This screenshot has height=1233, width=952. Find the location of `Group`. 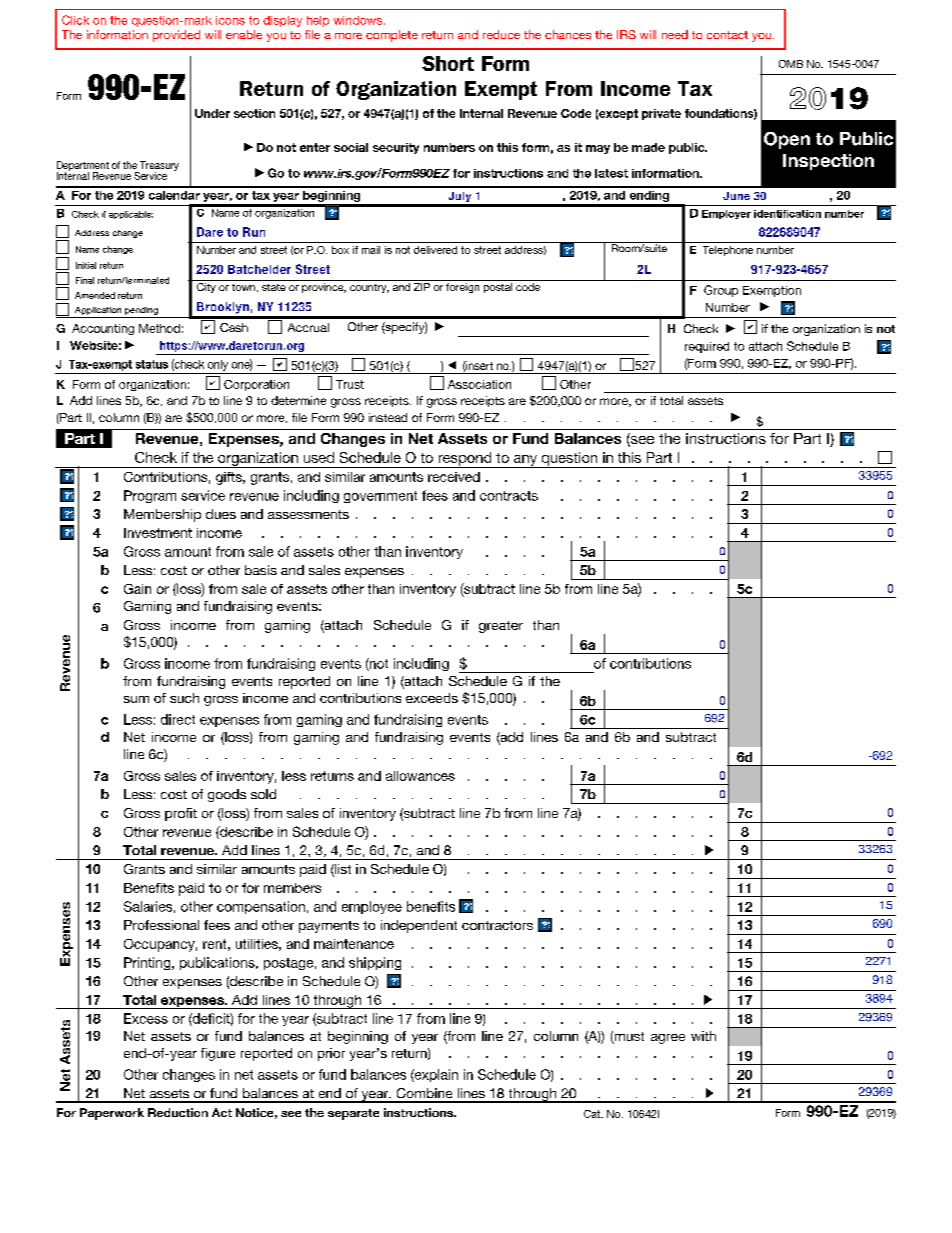

Group is located at coordinates (721, 291).
